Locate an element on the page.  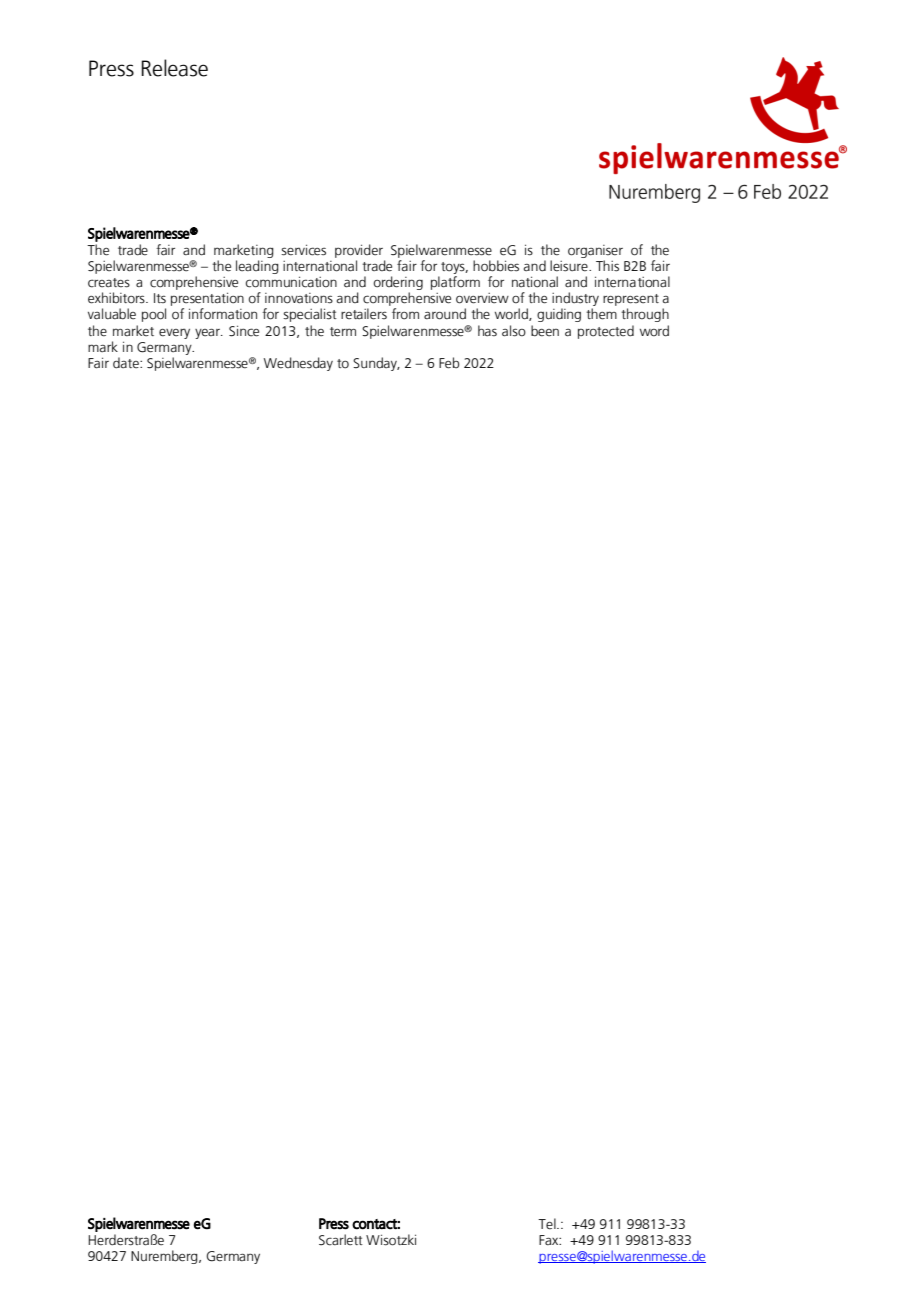
provider is located at coordinates (359, 251).
